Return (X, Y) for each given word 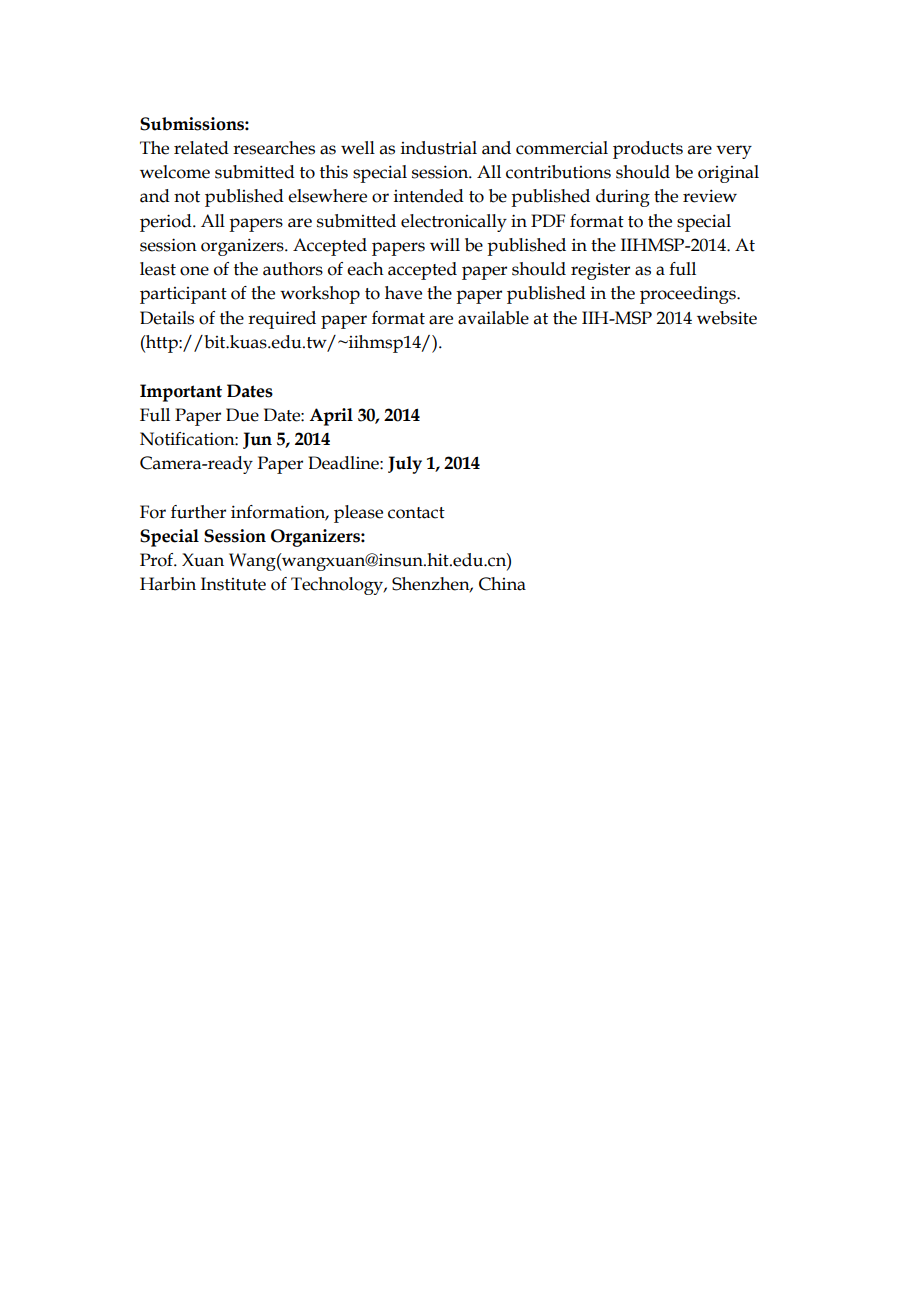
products (648, 150)
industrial (439, 148)
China (502, 584)
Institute (233, 584)
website (727, 318)
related (201, 148)
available (493, 318)
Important (181, 393)
